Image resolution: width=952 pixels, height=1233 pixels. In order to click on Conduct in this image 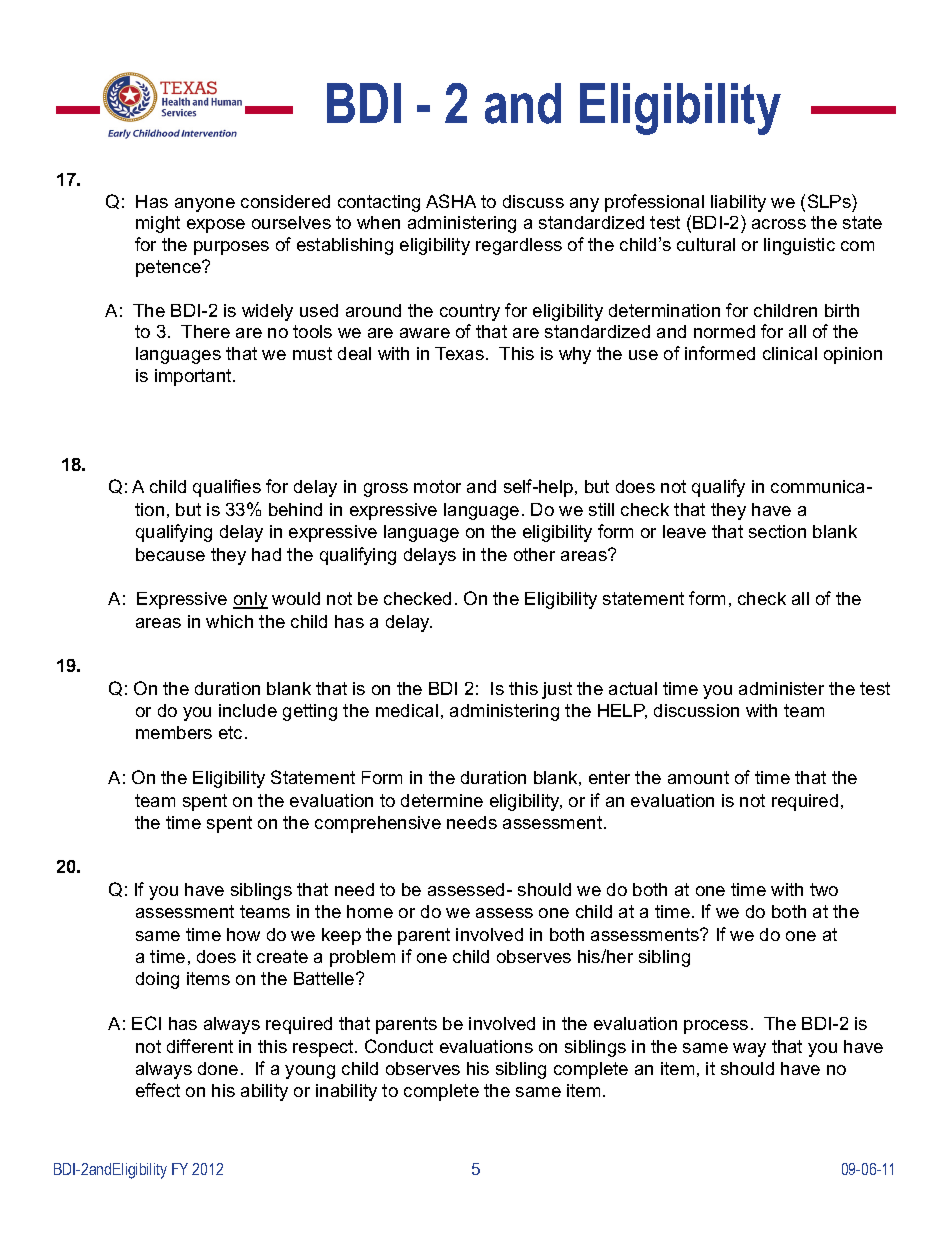, I will do `click(399, 1046)`.
